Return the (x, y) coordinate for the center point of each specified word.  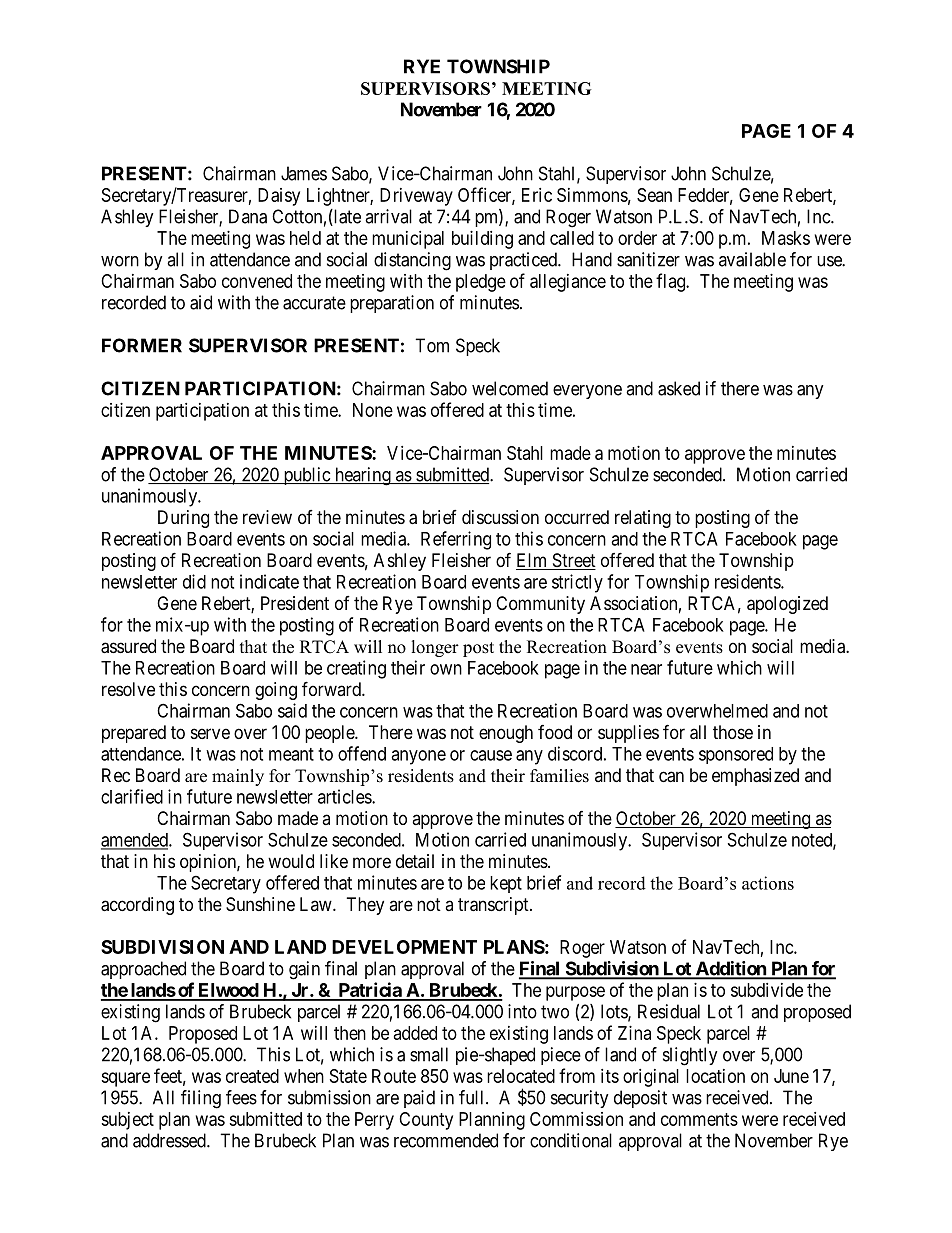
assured (128, 646)
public (306, 476)
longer (435, 648)
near (646, 669)
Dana (248, 216)
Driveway (416, 197)
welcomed (510, 388)
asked (679, 388)
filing (201, 1099)
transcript (494, 906)
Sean (654, 195)
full (473, 1097)
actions (768, 883)
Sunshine (260, 904)
